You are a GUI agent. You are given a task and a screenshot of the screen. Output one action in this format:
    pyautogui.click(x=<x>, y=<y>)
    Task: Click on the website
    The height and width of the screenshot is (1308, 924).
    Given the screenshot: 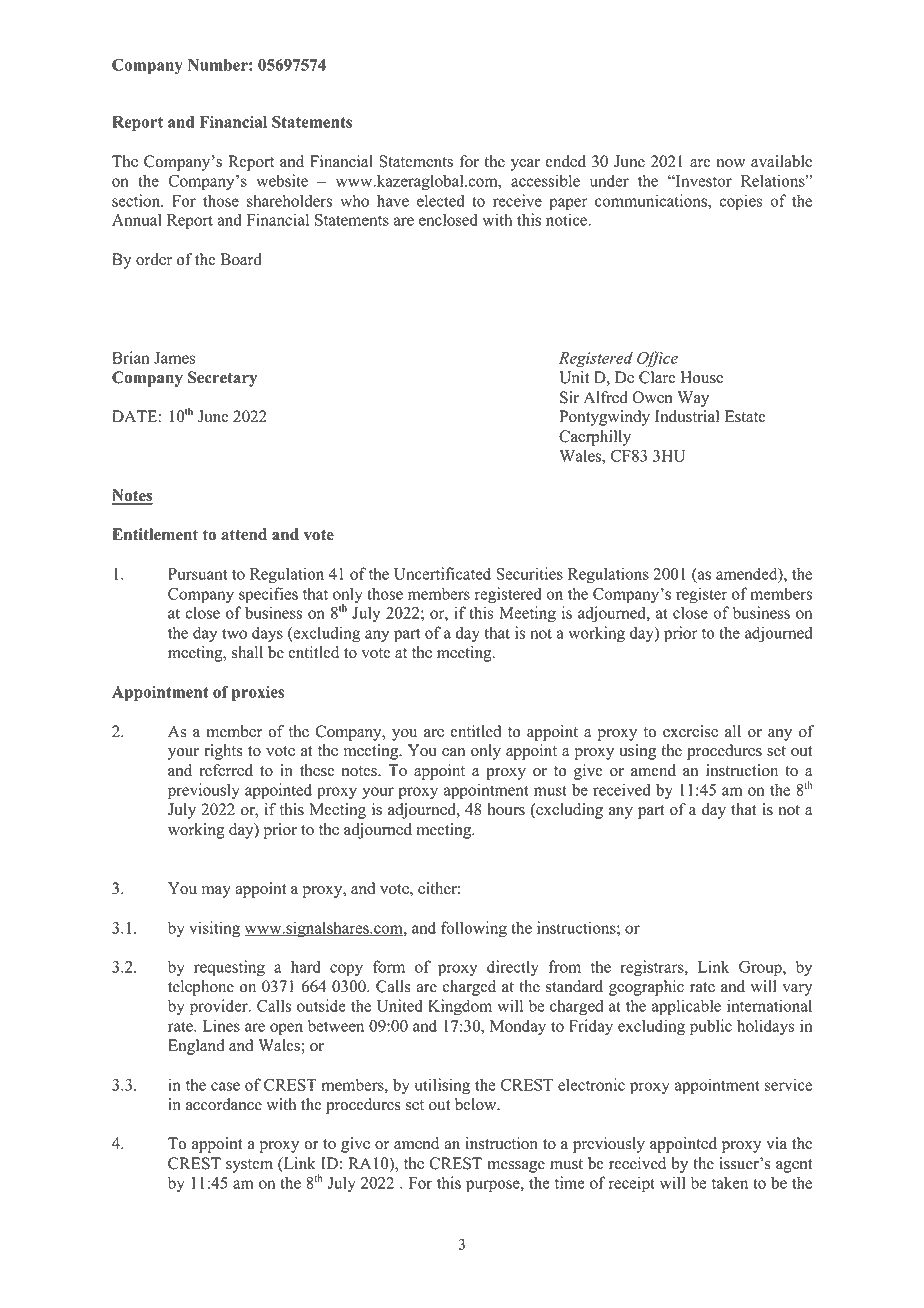 What is the action you would take?
    pyautogui.click(x=282, y=180)
